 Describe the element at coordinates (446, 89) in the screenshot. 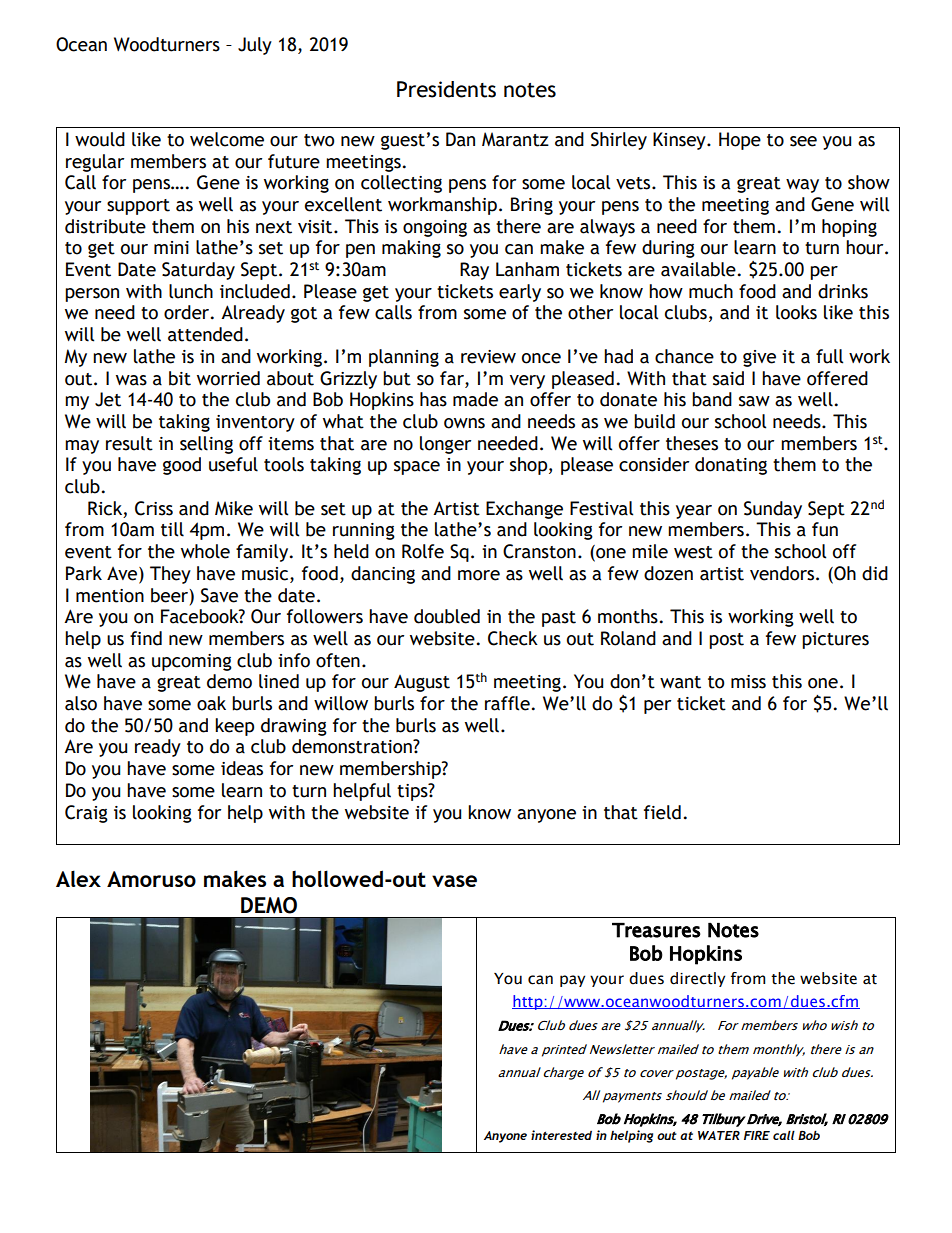

I see `Presidents` at that location.
